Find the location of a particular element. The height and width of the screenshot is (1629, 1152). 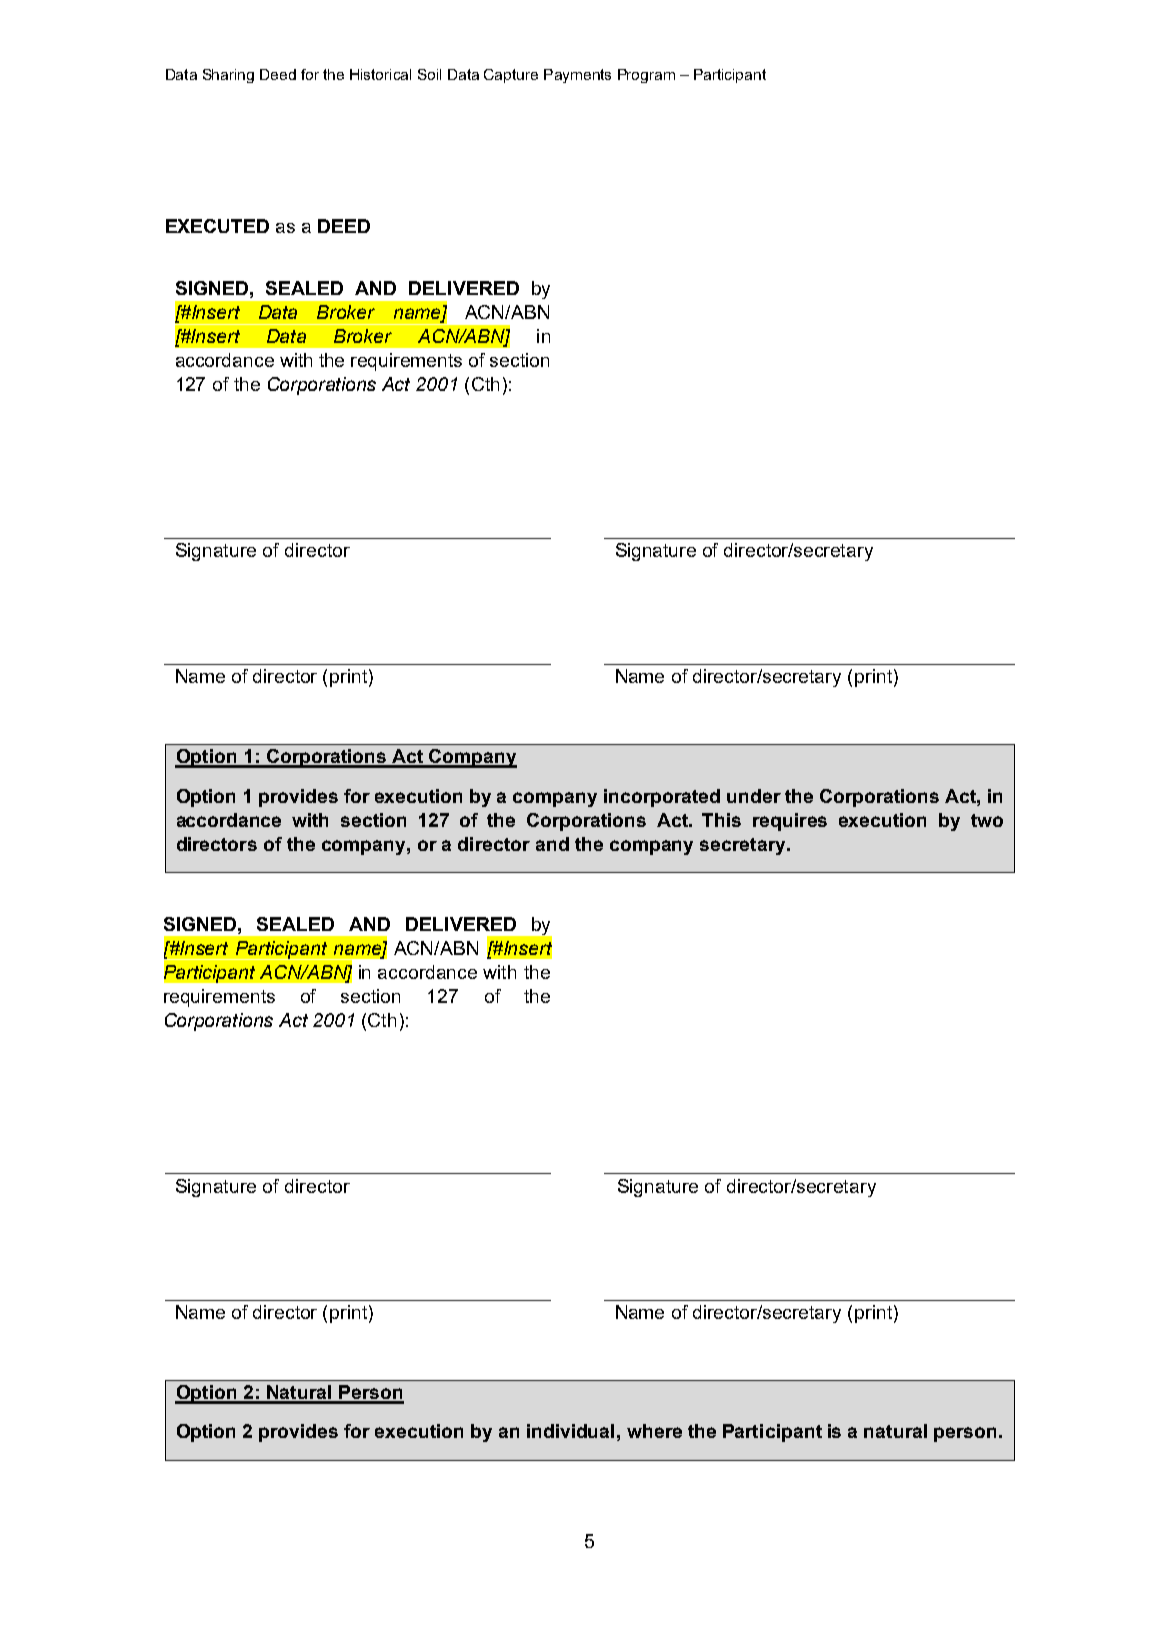

individual is located at coordinates (570, 1431).
